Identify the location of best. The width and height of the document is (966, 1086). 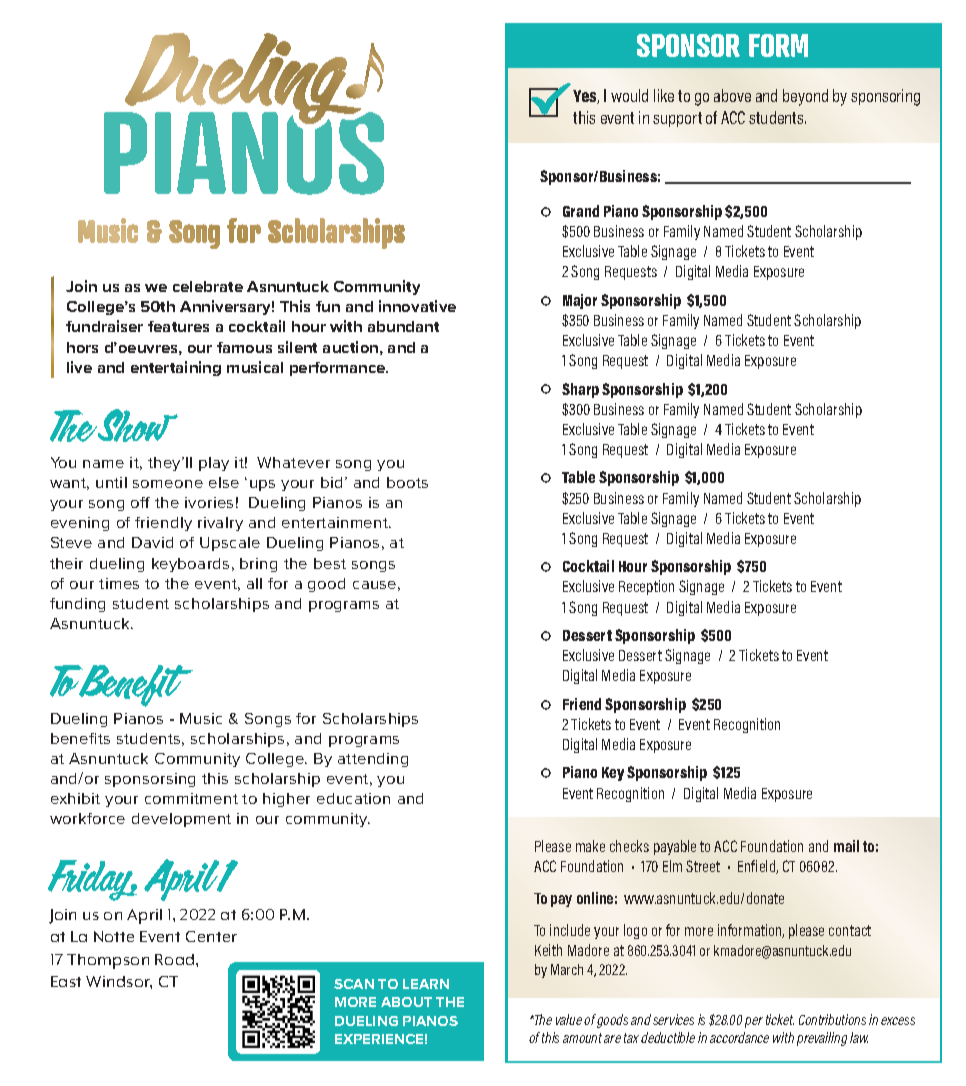
(330, 563).
